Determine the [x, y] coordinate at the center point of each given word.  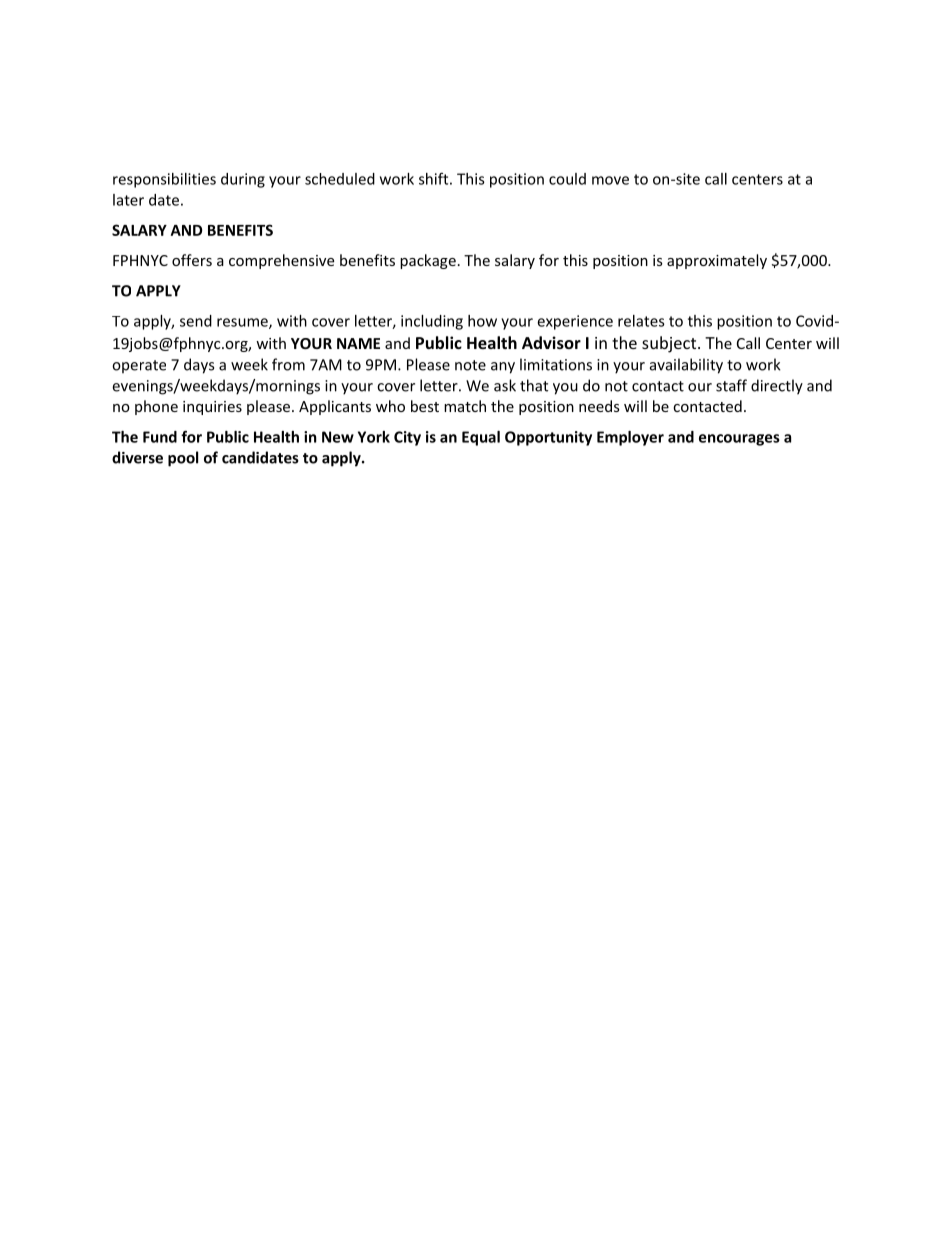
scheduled [340, 179]
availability [686, 366]
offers [192, 260]
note [470, 365]
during [243, 180]
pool [183, 459]
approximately [717, 261]
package [428, 261]
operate [139, 367]
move [610, 180]
